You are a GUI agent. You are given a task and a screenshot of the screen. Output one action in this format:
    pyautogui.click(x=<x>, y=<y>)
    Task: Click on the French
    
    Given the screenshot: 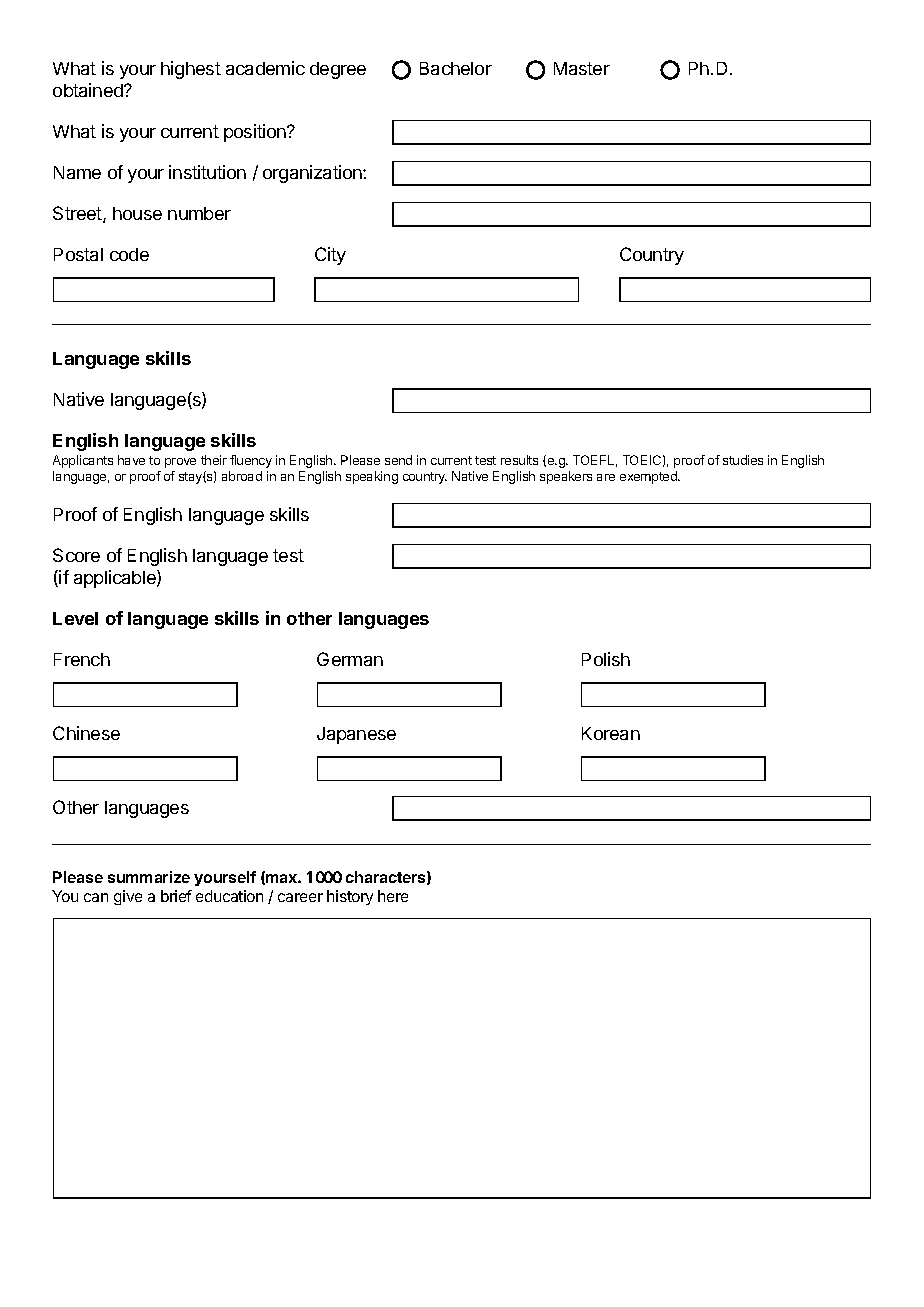 What is the action you would take?
    pyautogui.click(x=82, y=659)
